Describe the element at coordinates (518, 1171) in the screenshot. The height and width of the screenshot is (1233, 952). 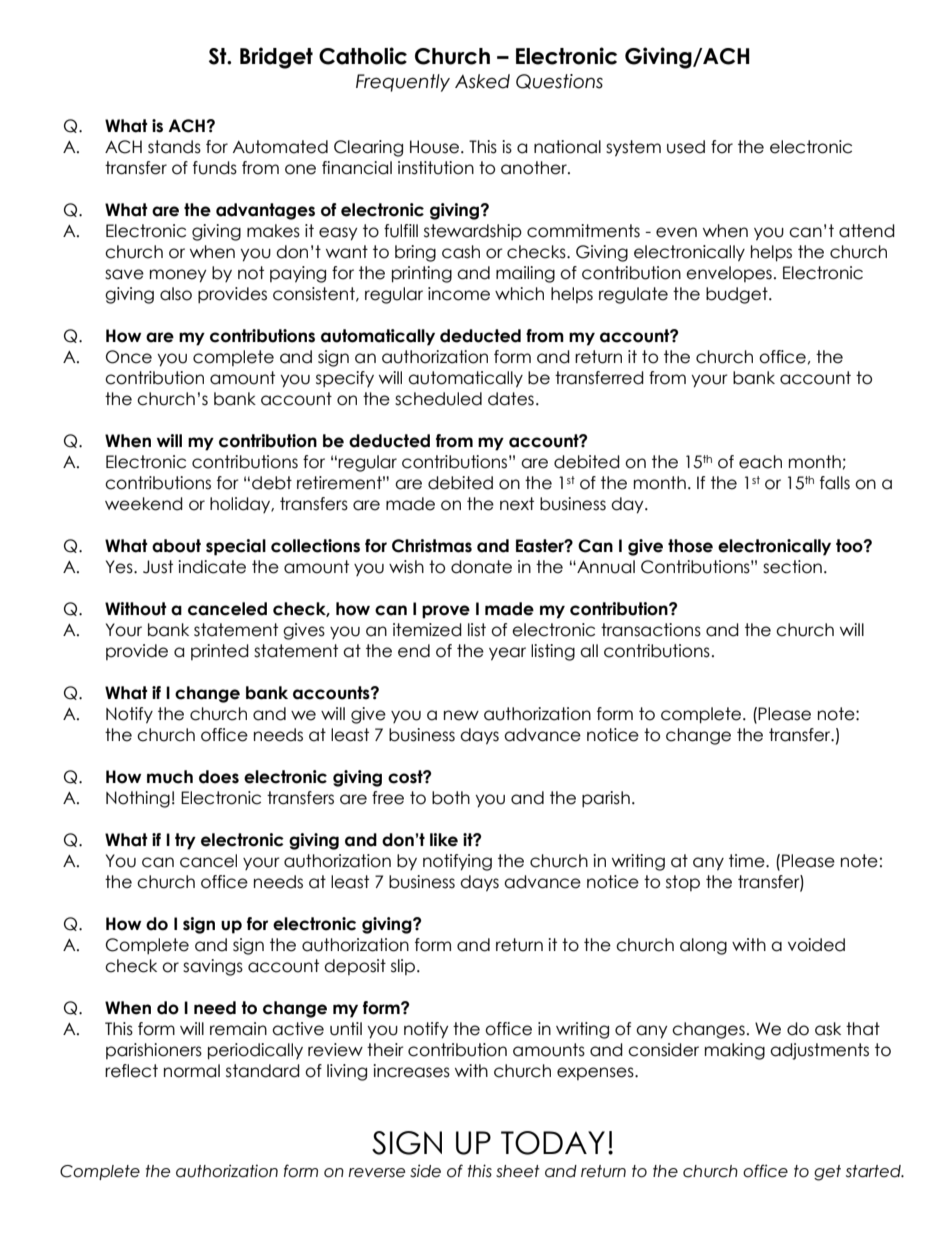
I see `sheet` at that location.
